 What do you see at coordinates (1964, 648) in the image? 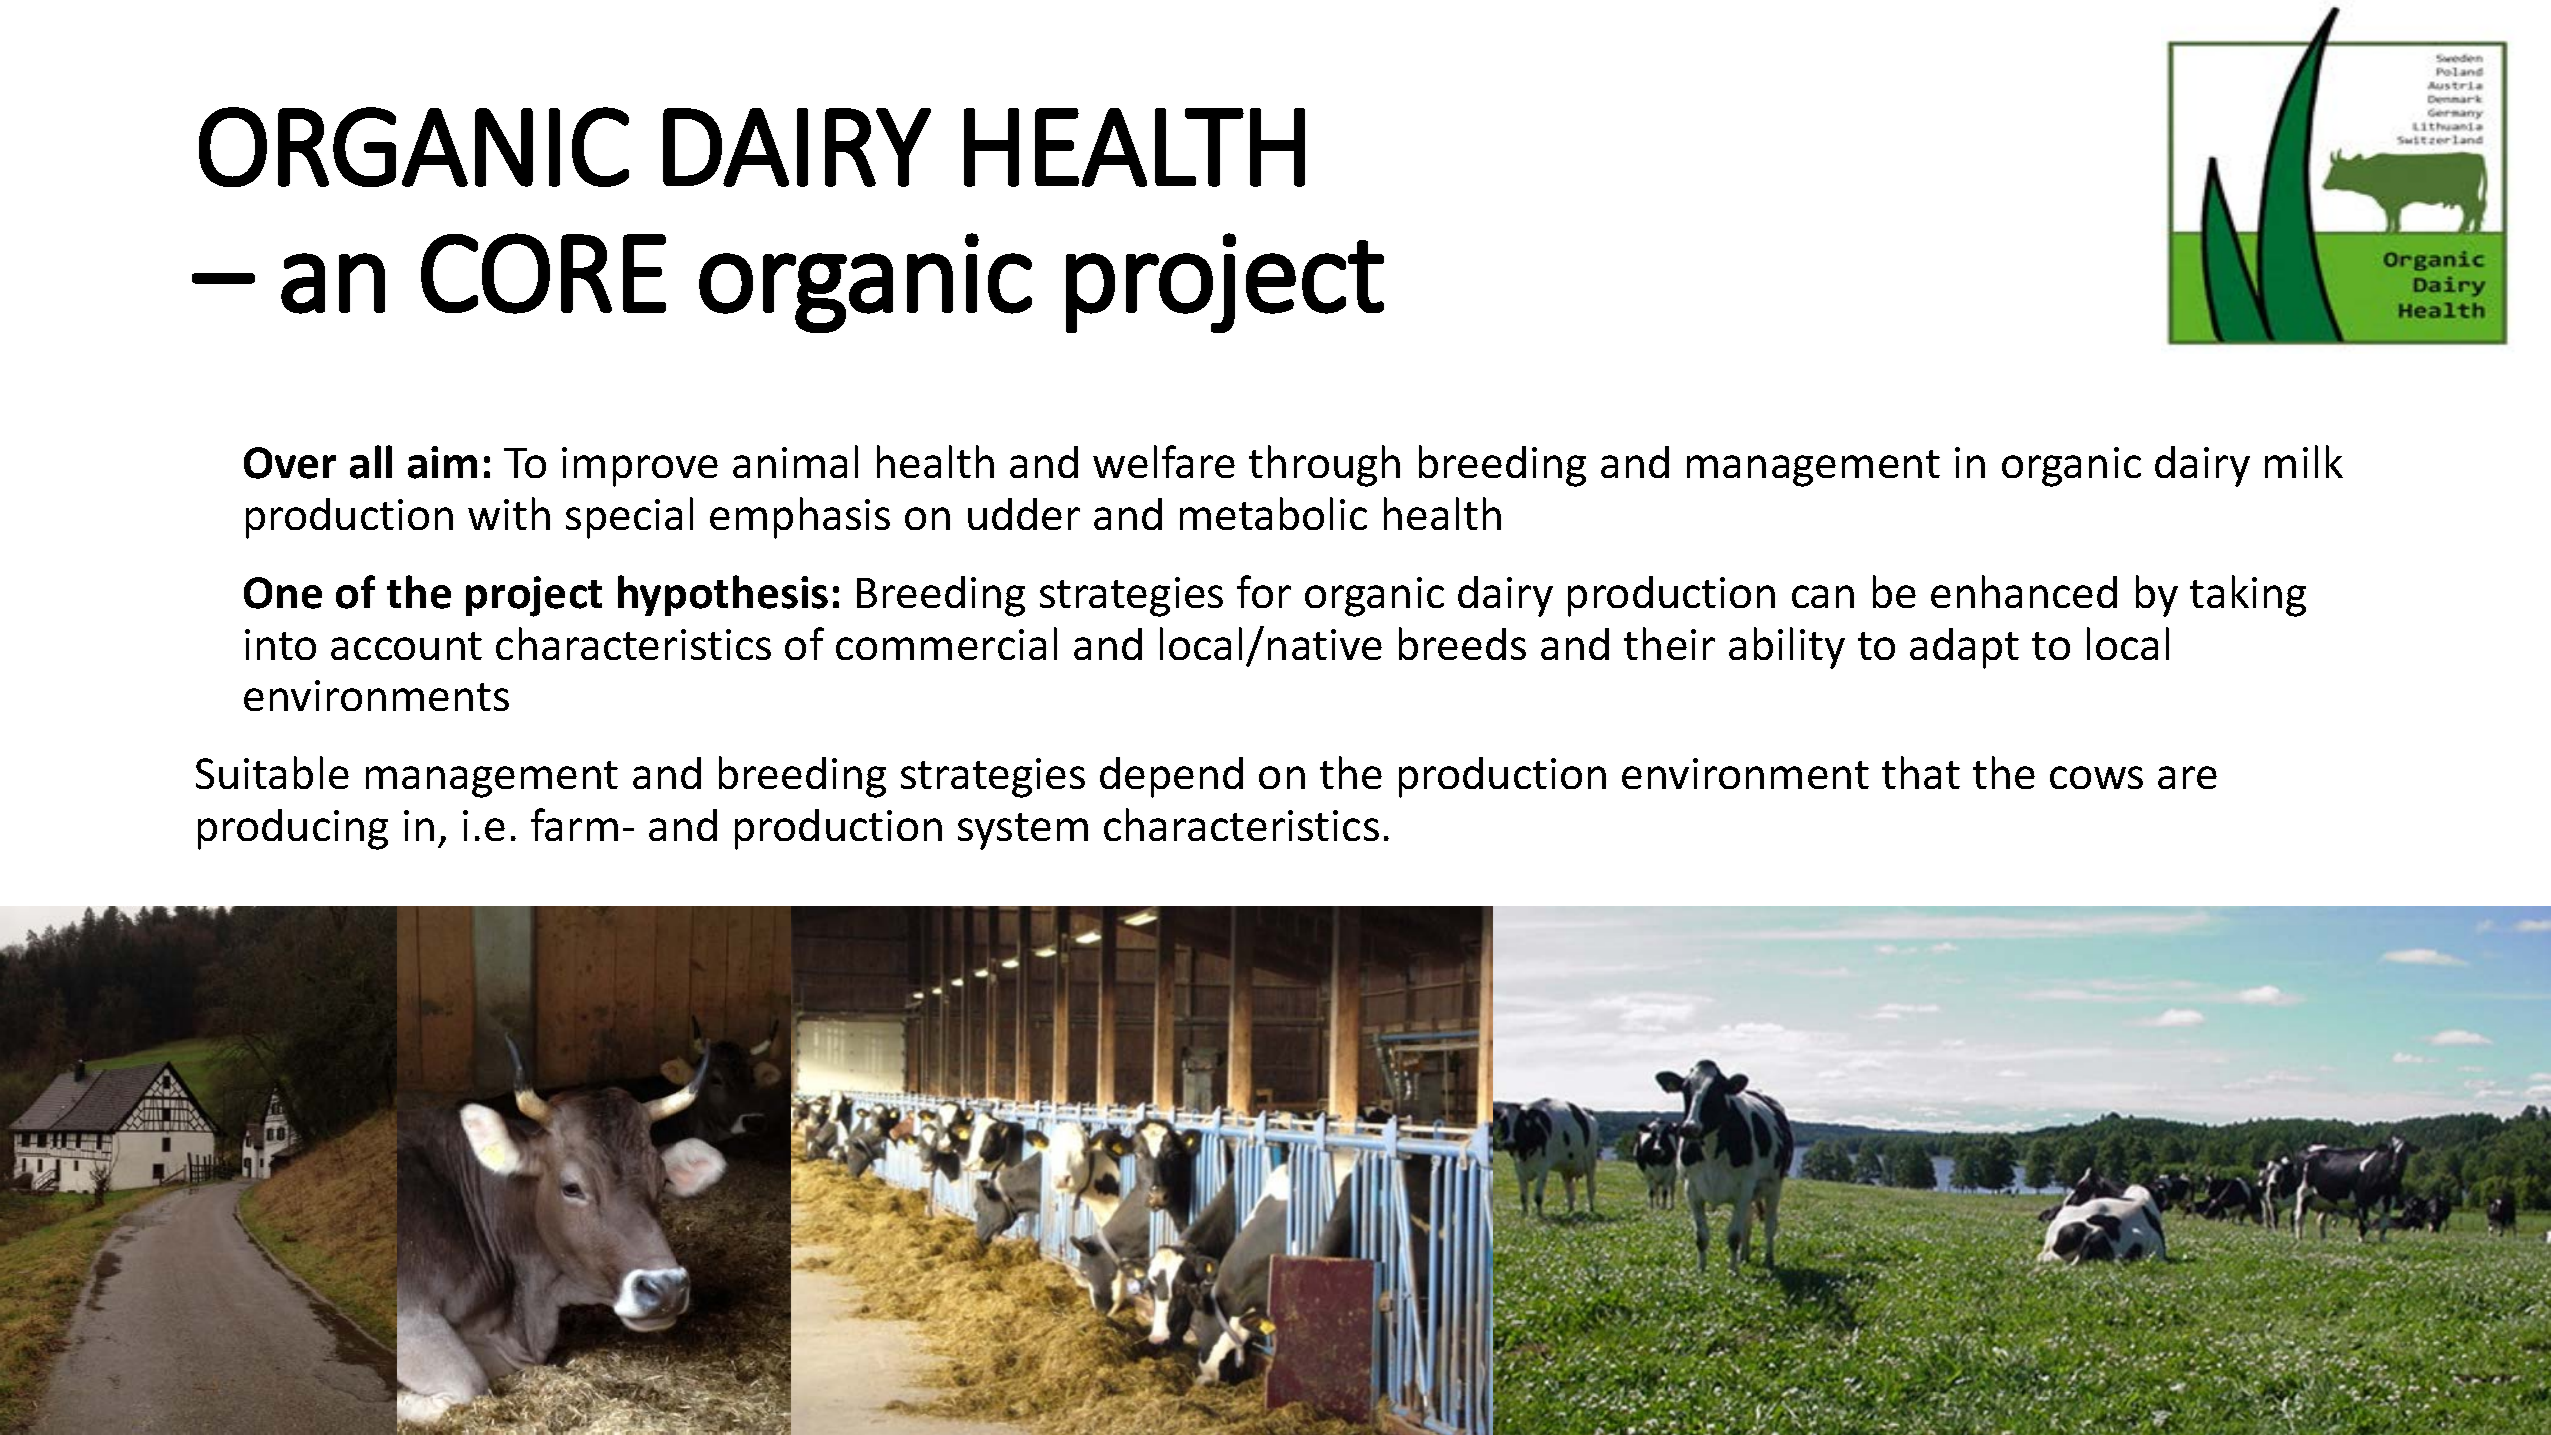
I see `adapt` at bounding box center [1964, 648].
